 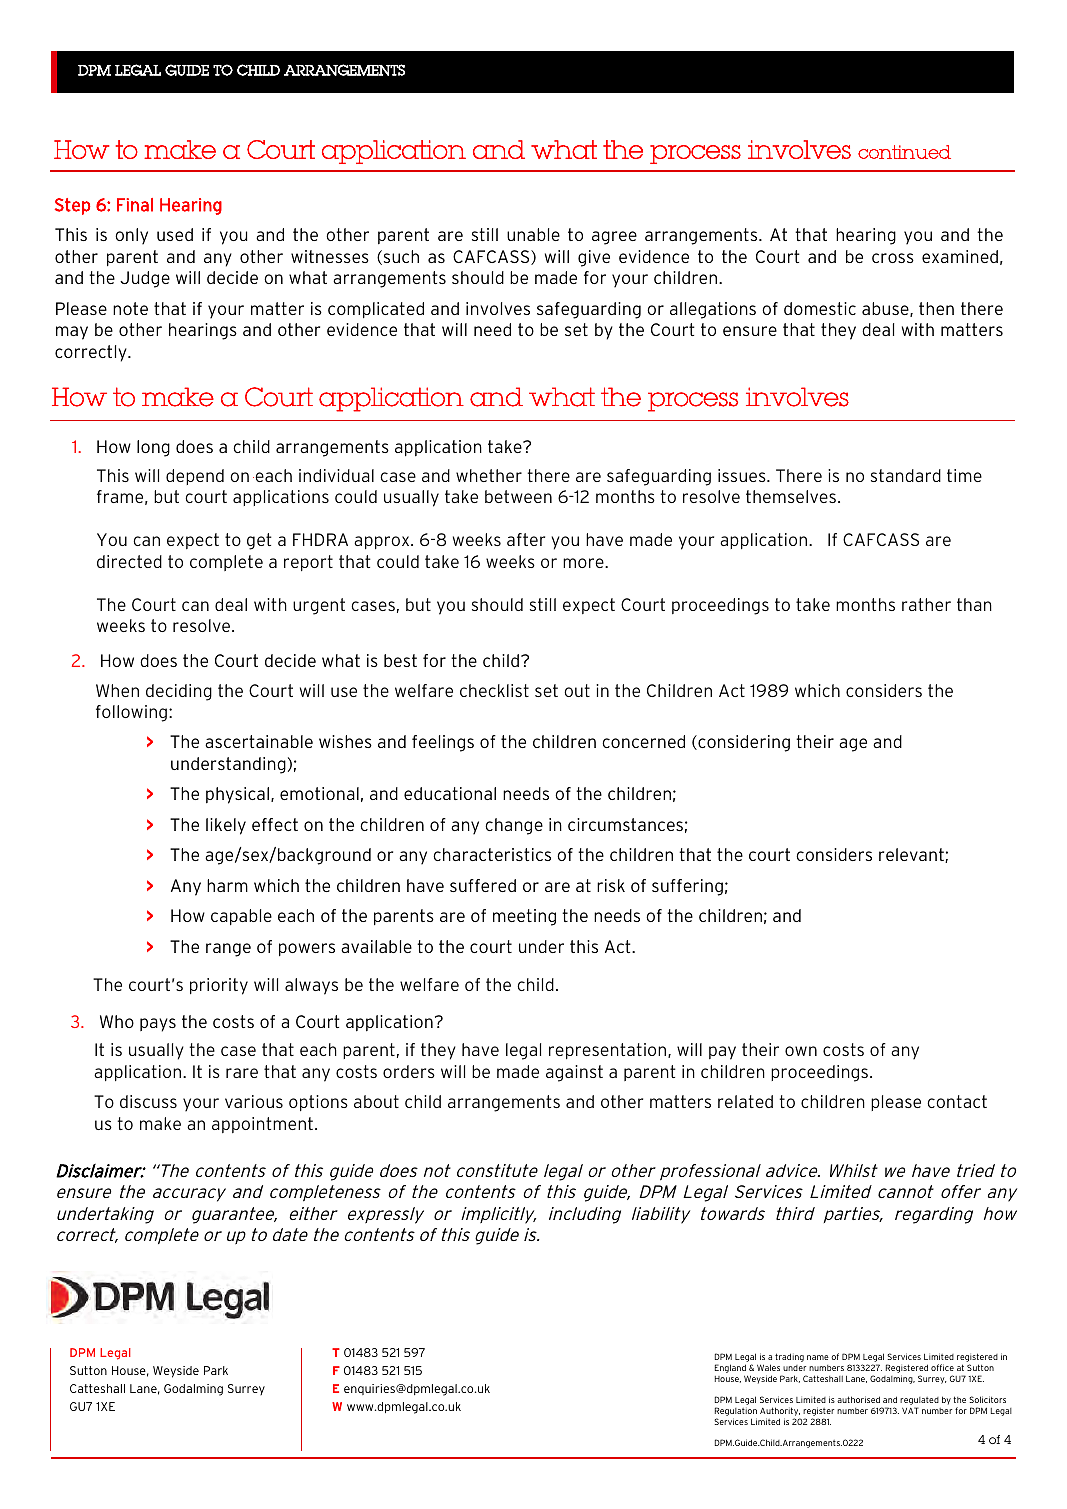 I want to click on change, so click(x=514, y=826).
